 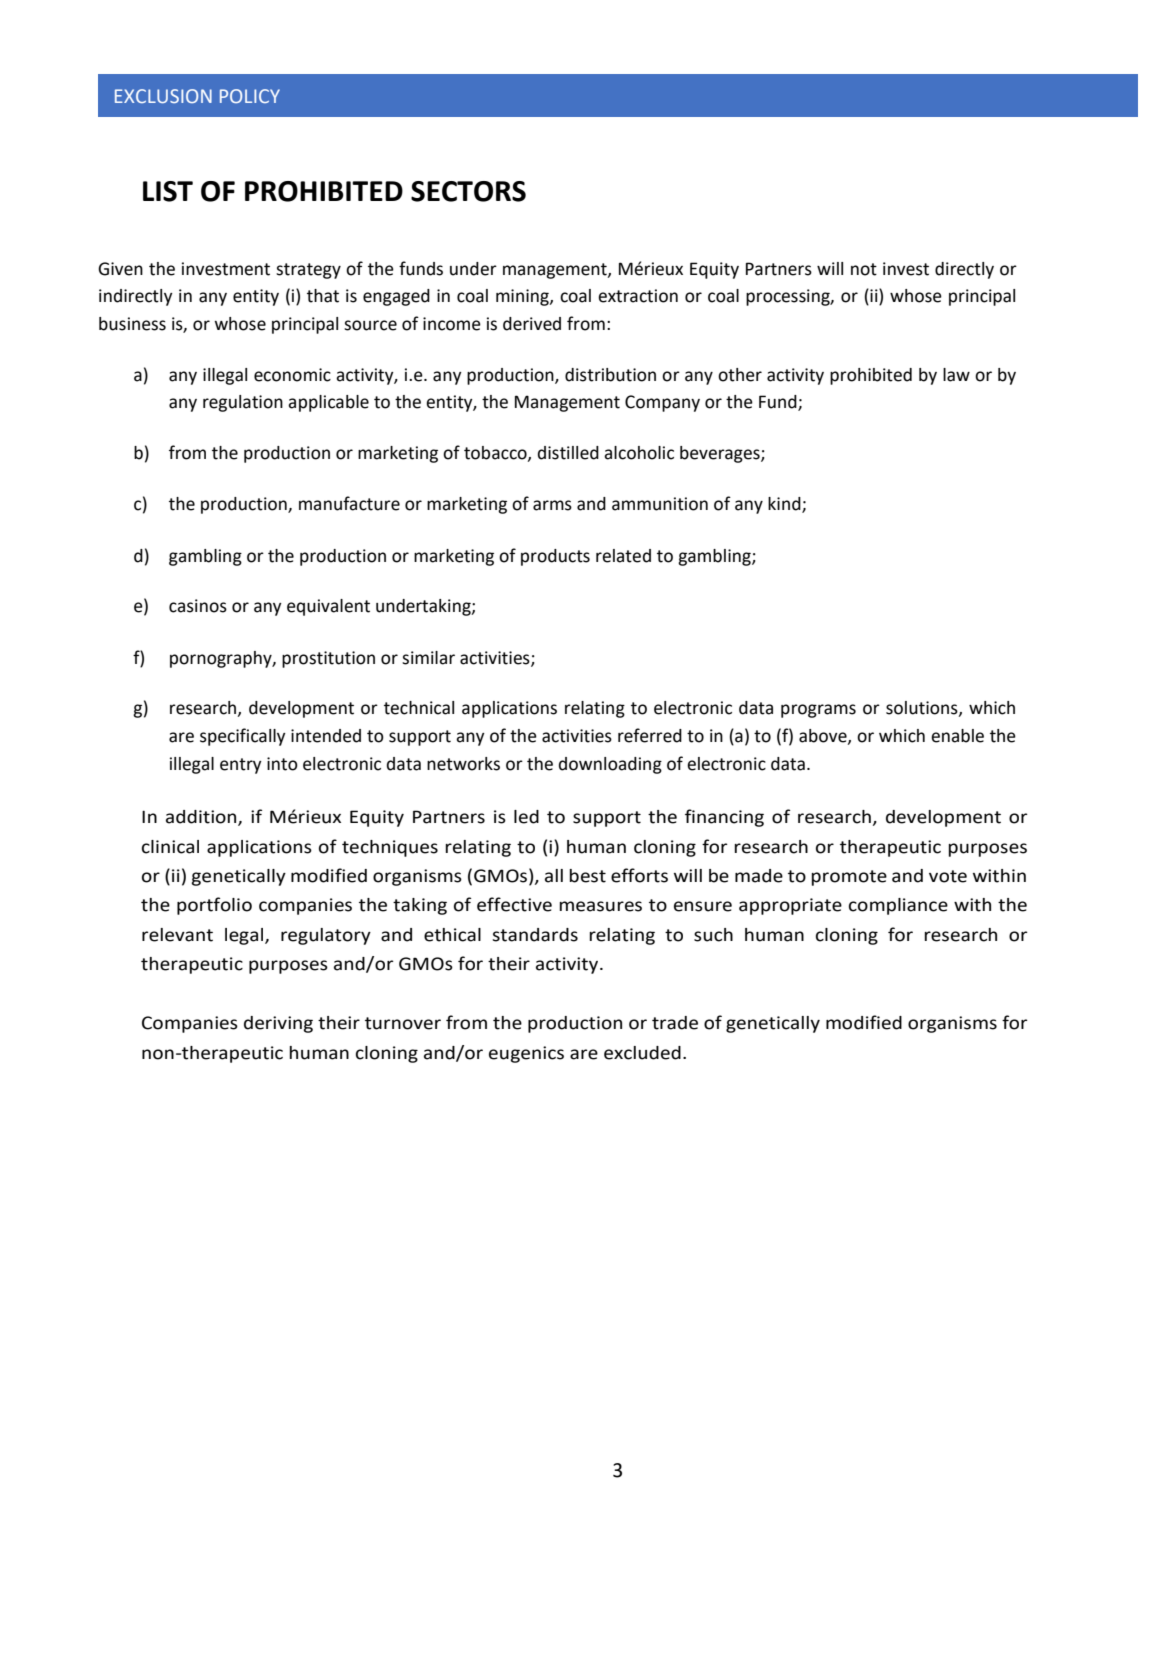 What do you see at coordinates (468, 191) in the screenshot?
I see `SECTORS` at bounding box center [468, 191].
